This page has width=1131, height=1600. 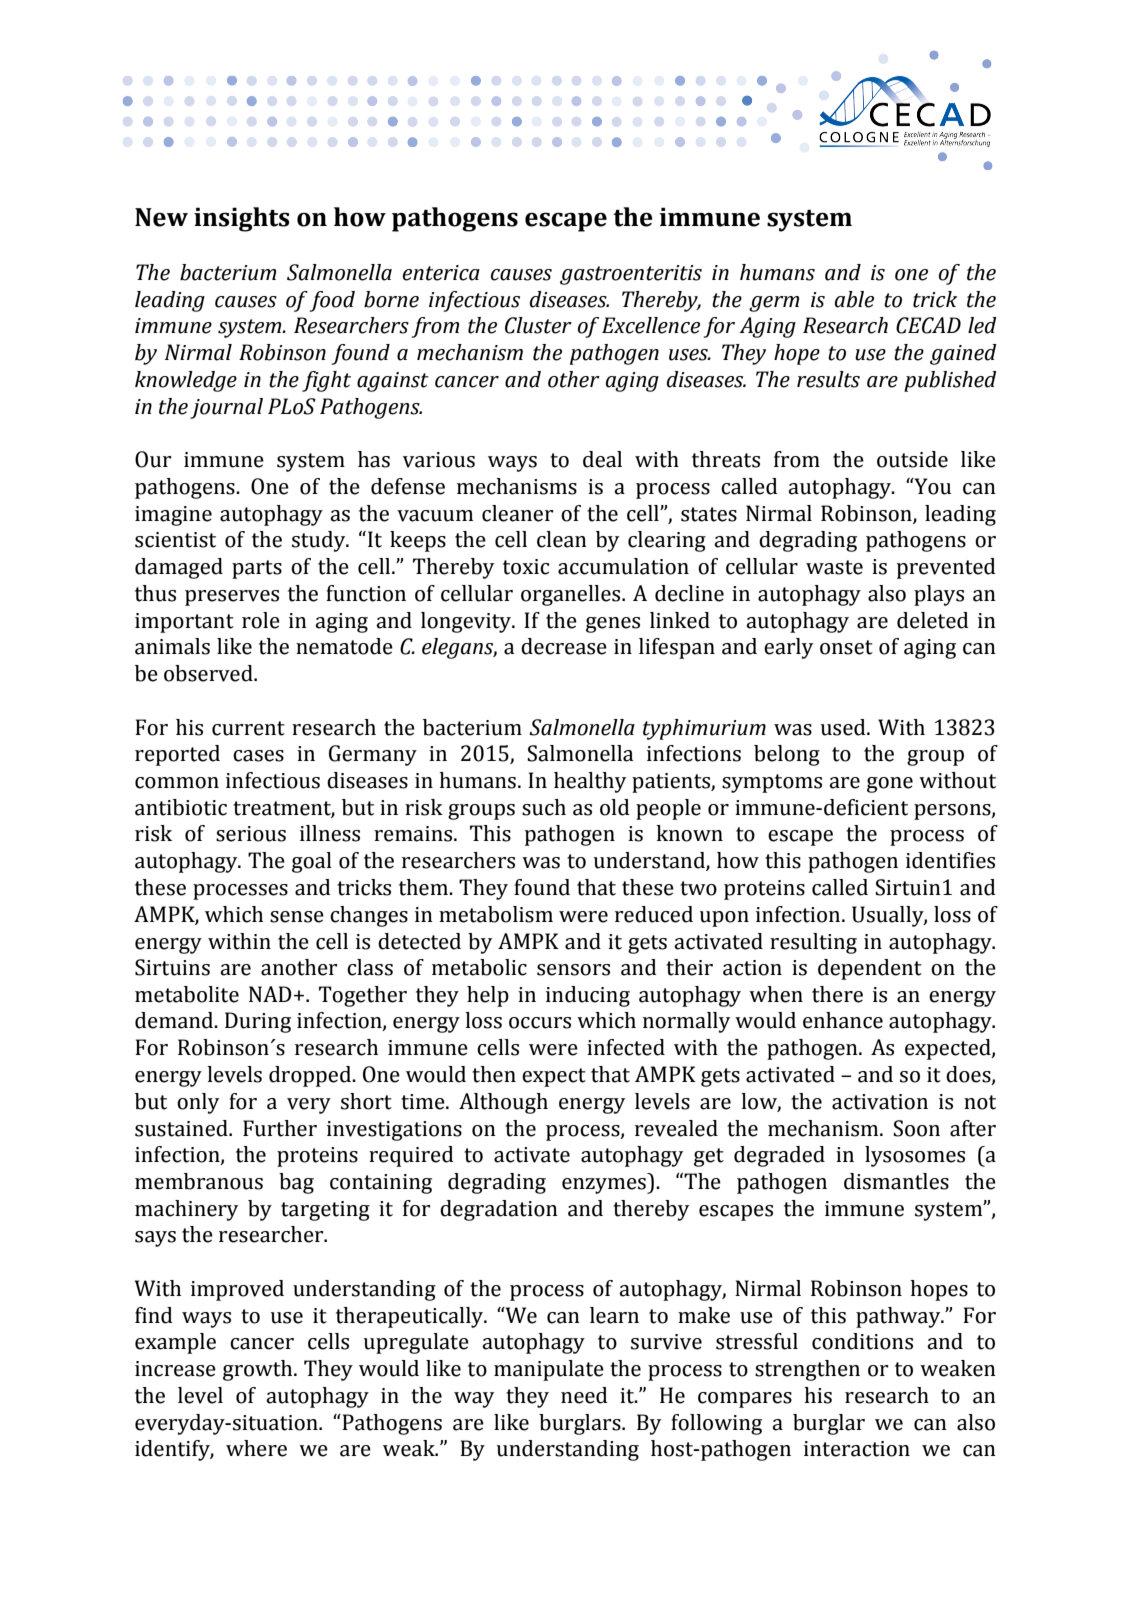 What do you see at coordinates (526, 567) in the page?
I see `toxic` at bounding box center [526, 567].
